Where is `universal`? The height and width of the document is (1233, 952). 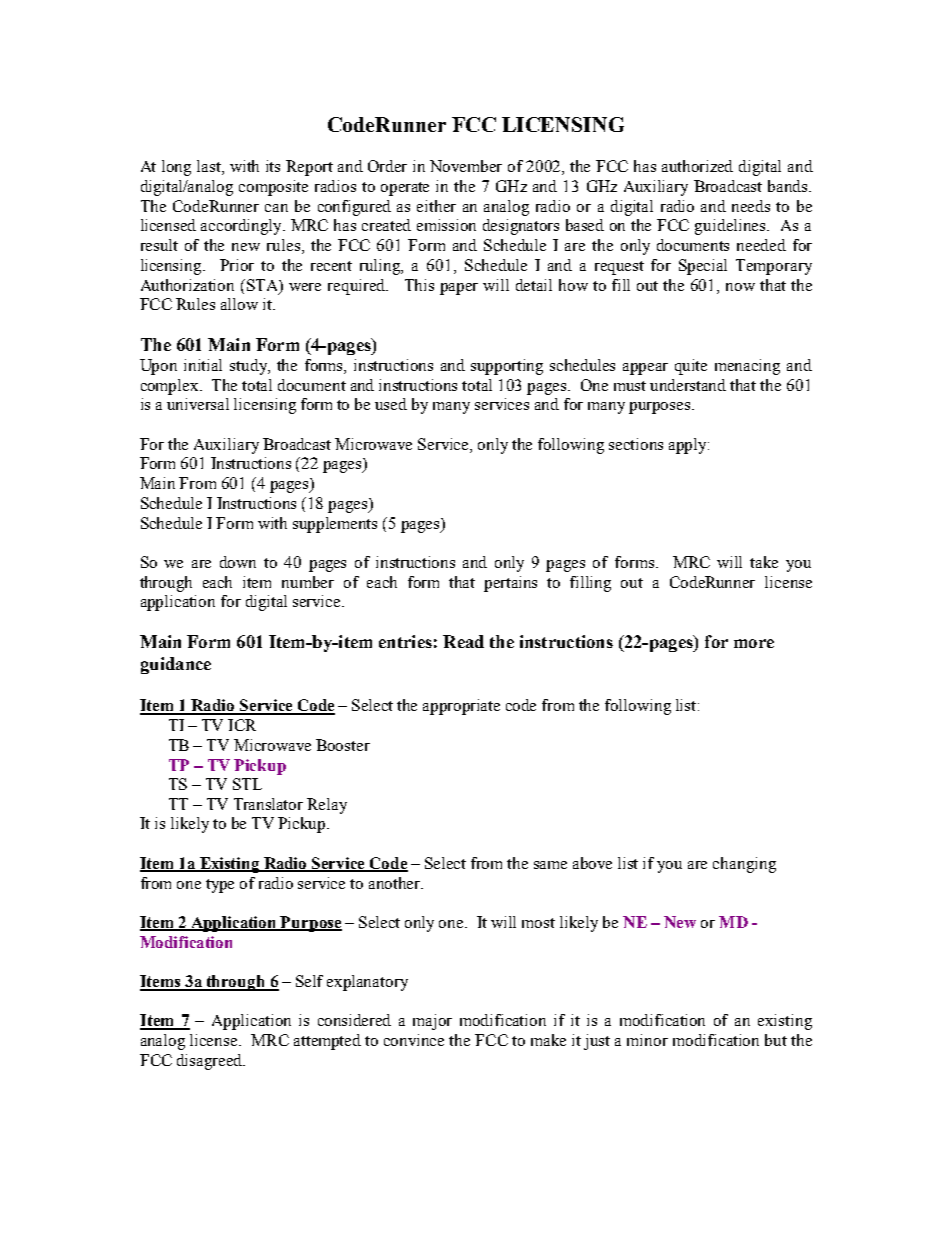 universal is located at coordinates (198, 404).
